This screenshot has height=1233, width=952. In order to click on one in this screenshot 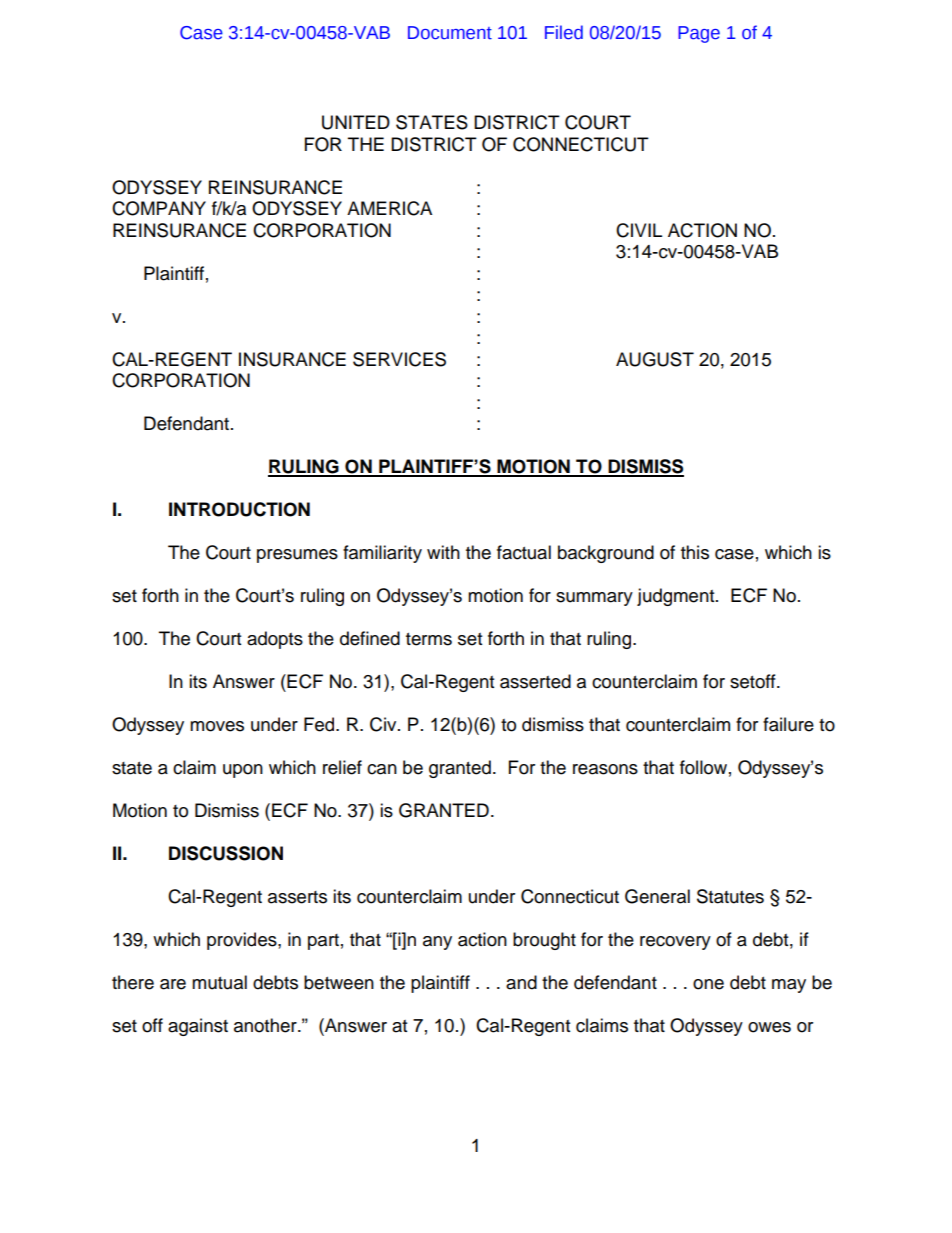, I will do `click(708, 984)`.
